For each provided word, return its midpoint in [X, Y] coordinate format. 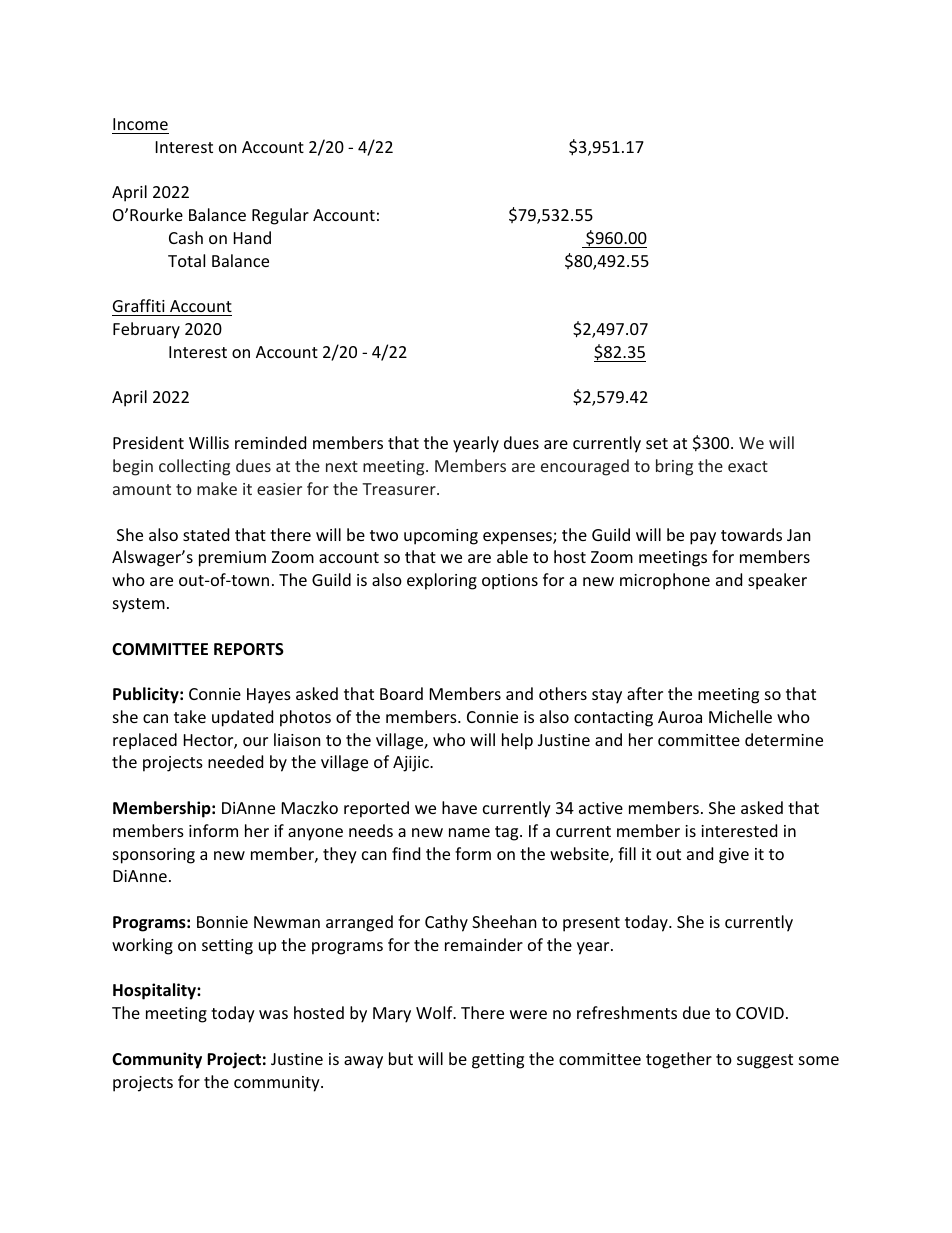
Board [401, 693]
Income [140, 124]
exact [748, 466]
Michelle [740, 716]
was [273, 1014]
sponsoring [154, 856]
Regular [280, 216]
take [190, 716]
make [217, 488]
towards [751, 534]
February [146, 330]
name [469, 832]
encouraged [585, 467]
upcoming [441, 537]
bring [674, 467]
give [734, 856]
